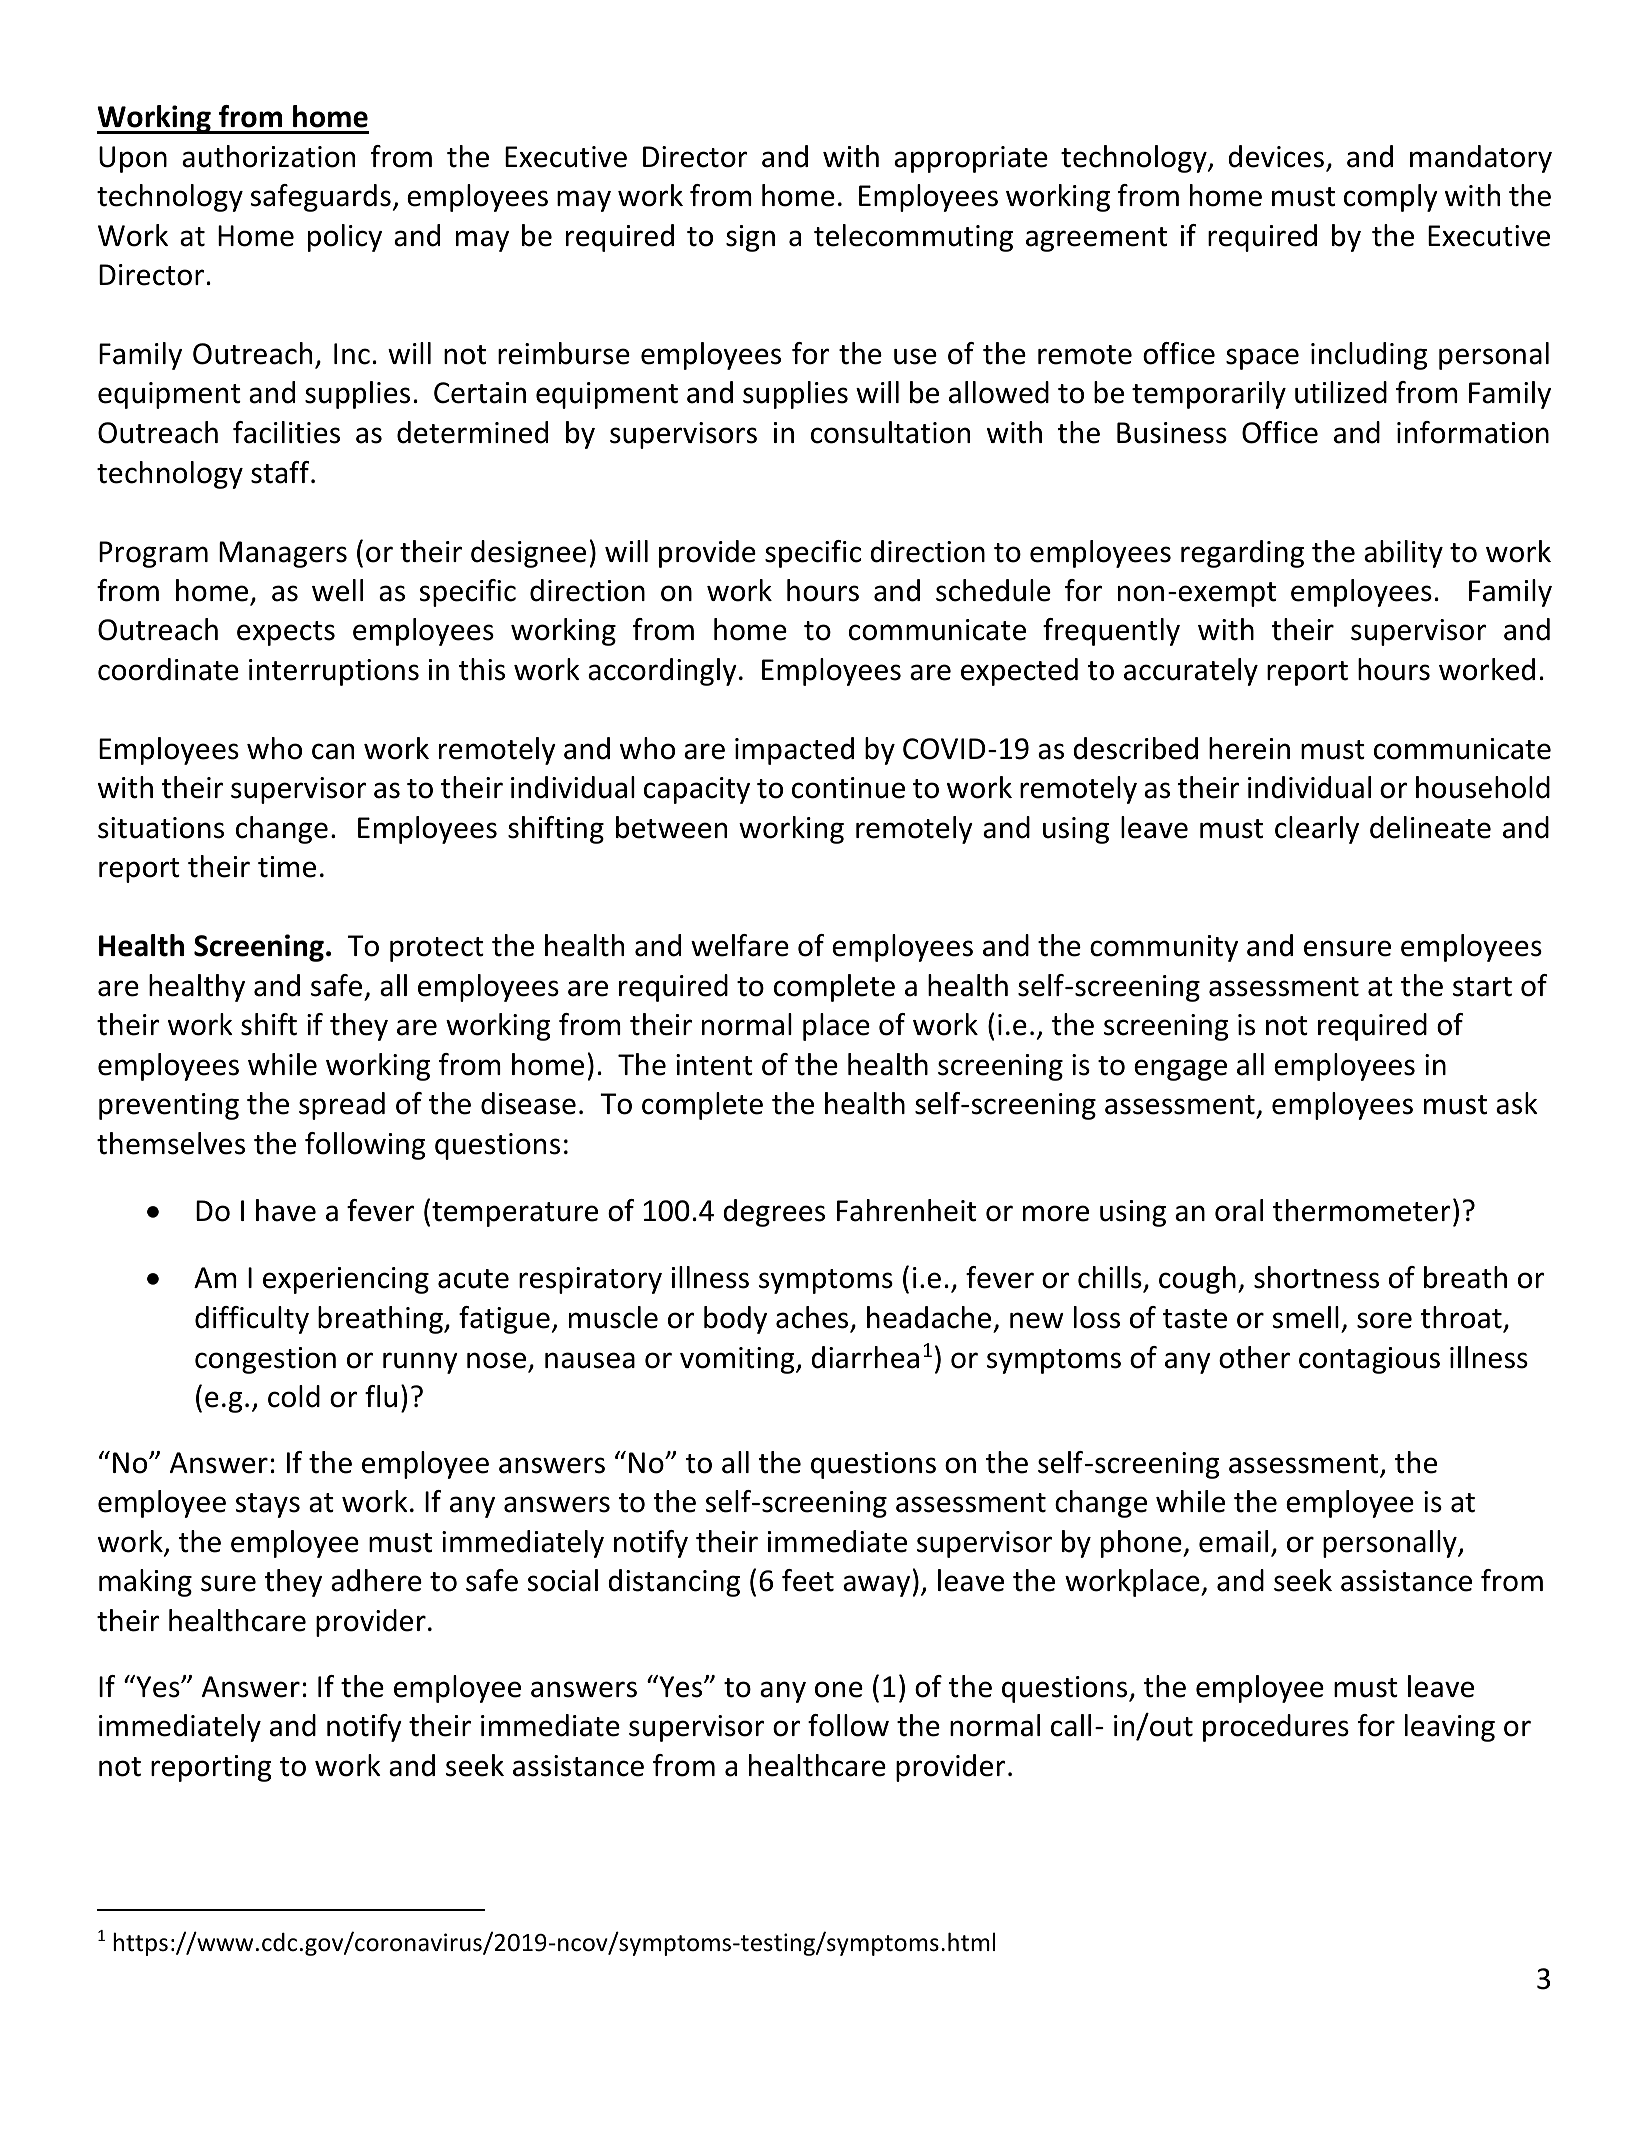  Describe the element at coordinates (281, 472) in the document. I see `staff` at that location.
